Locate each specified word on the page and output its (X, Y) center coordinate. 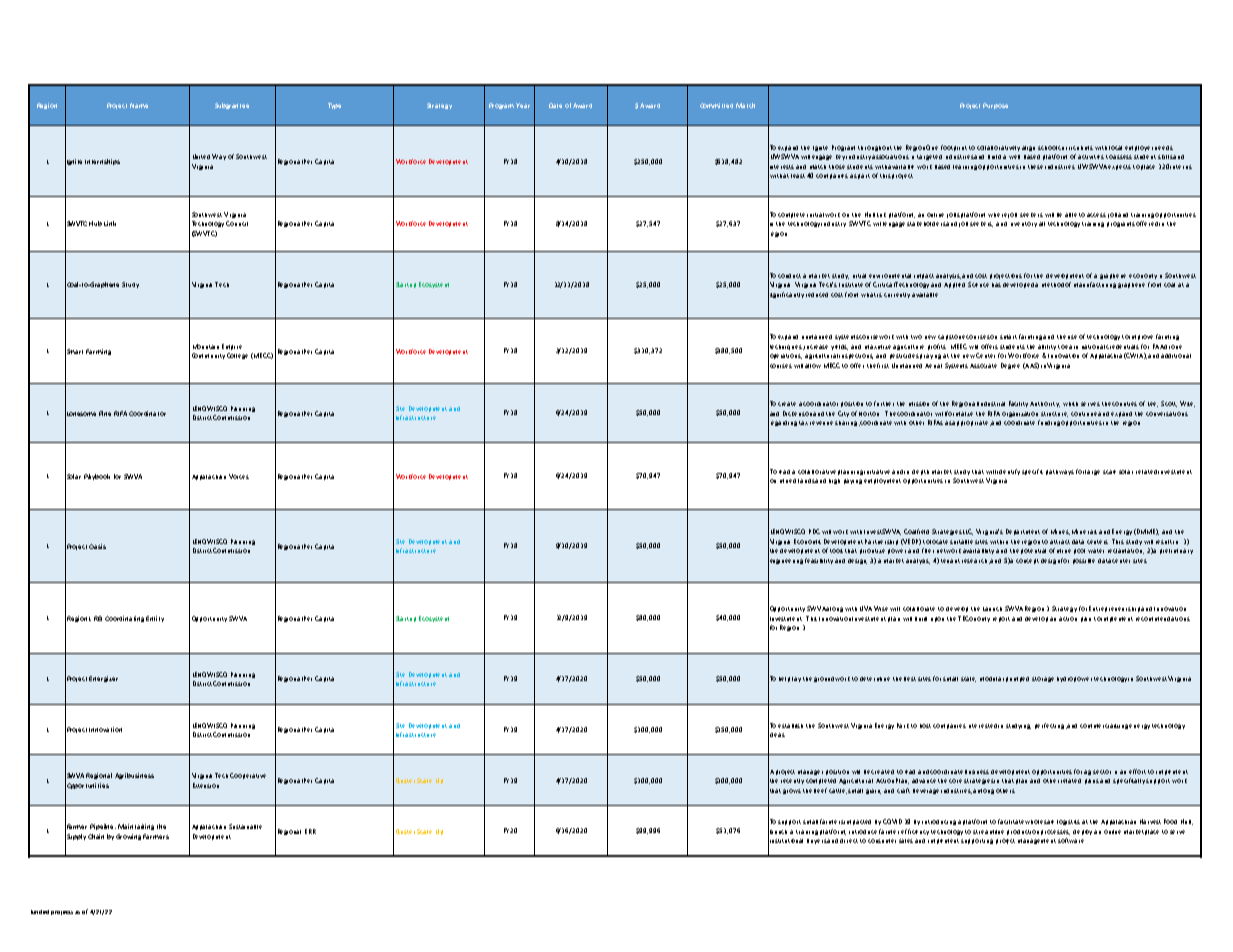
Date (555, 105)
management (1037, 841)
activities (1091, 157)
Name (139, 105)
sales (906, 841)
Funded (40, 912)
